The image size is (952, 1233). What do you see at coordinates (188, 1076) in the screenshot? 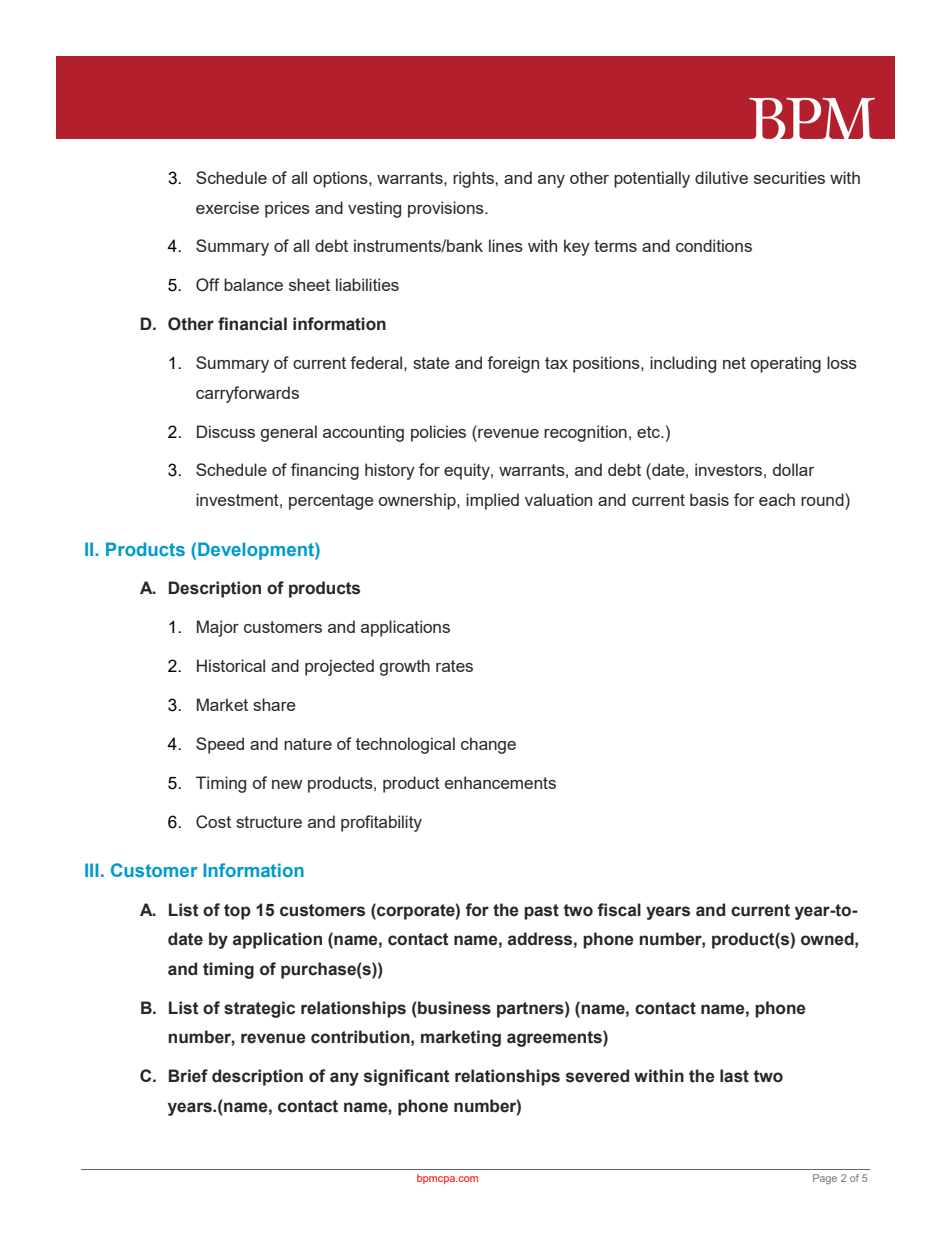
I see `Brief` at bounding box center [188, 1076].
